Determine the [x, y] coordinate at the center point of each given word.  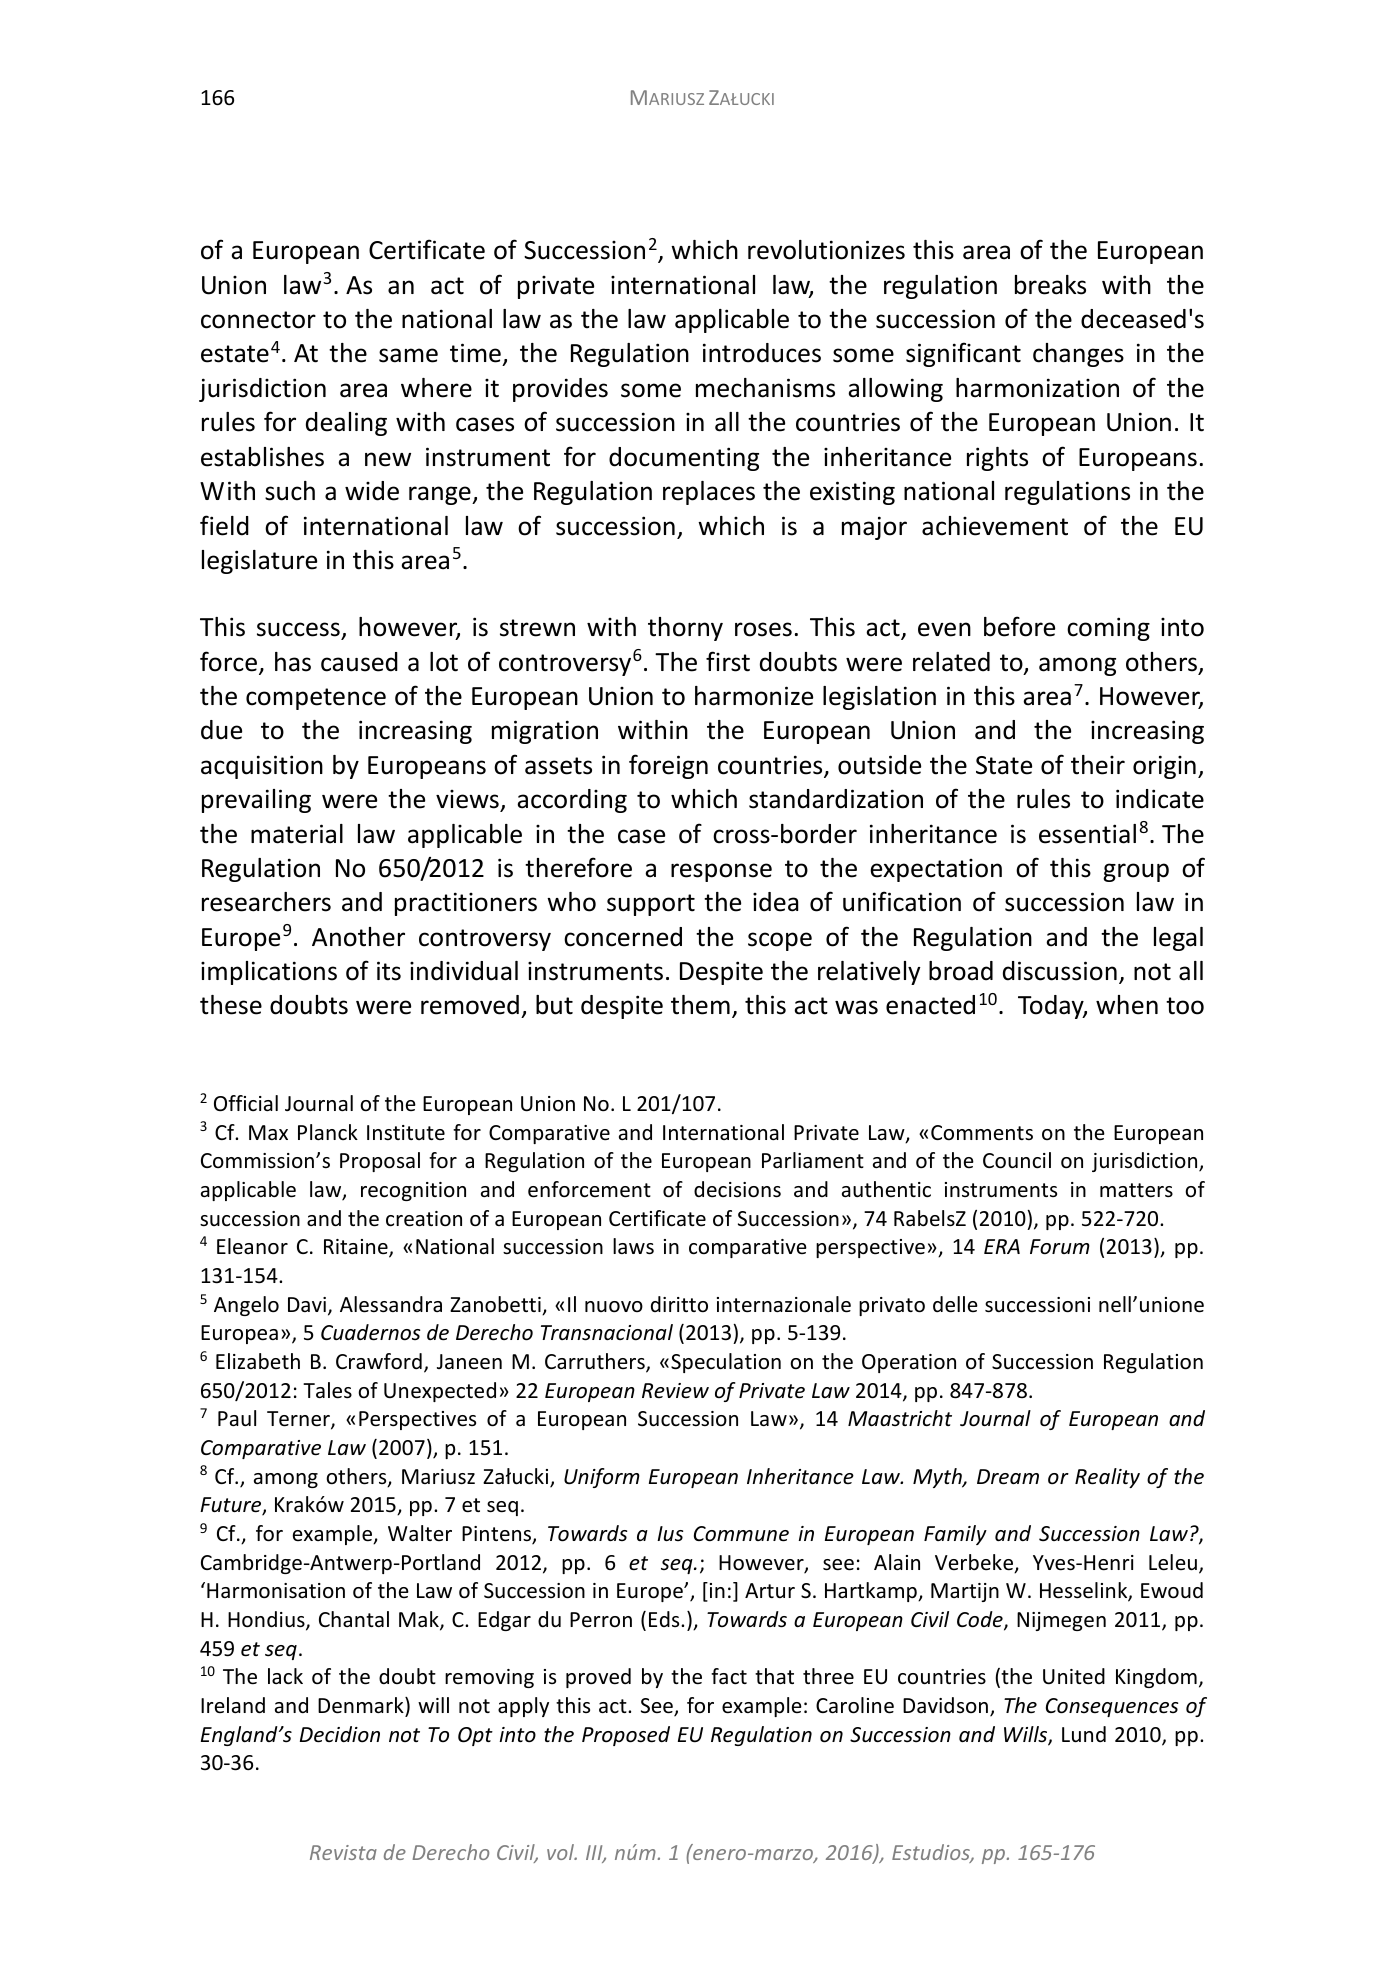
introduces [762, 353]
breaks [1050, 285]
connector [258, 320]
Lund [1084, 1734]
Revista [343, 1852]
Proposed [626, 1736]
